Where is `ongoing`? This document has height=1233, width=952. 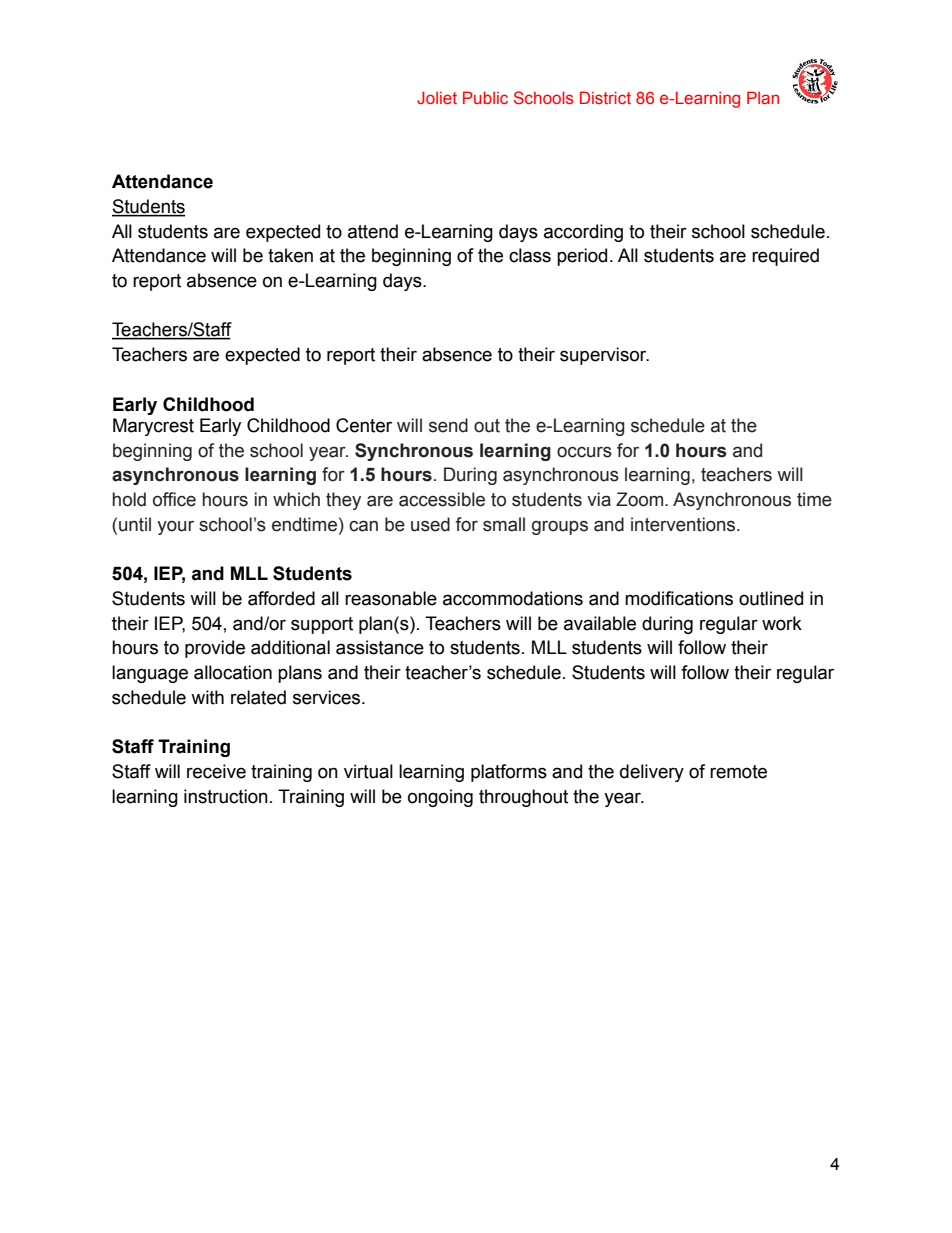
ongoing is located at coordinates (440, 798).
